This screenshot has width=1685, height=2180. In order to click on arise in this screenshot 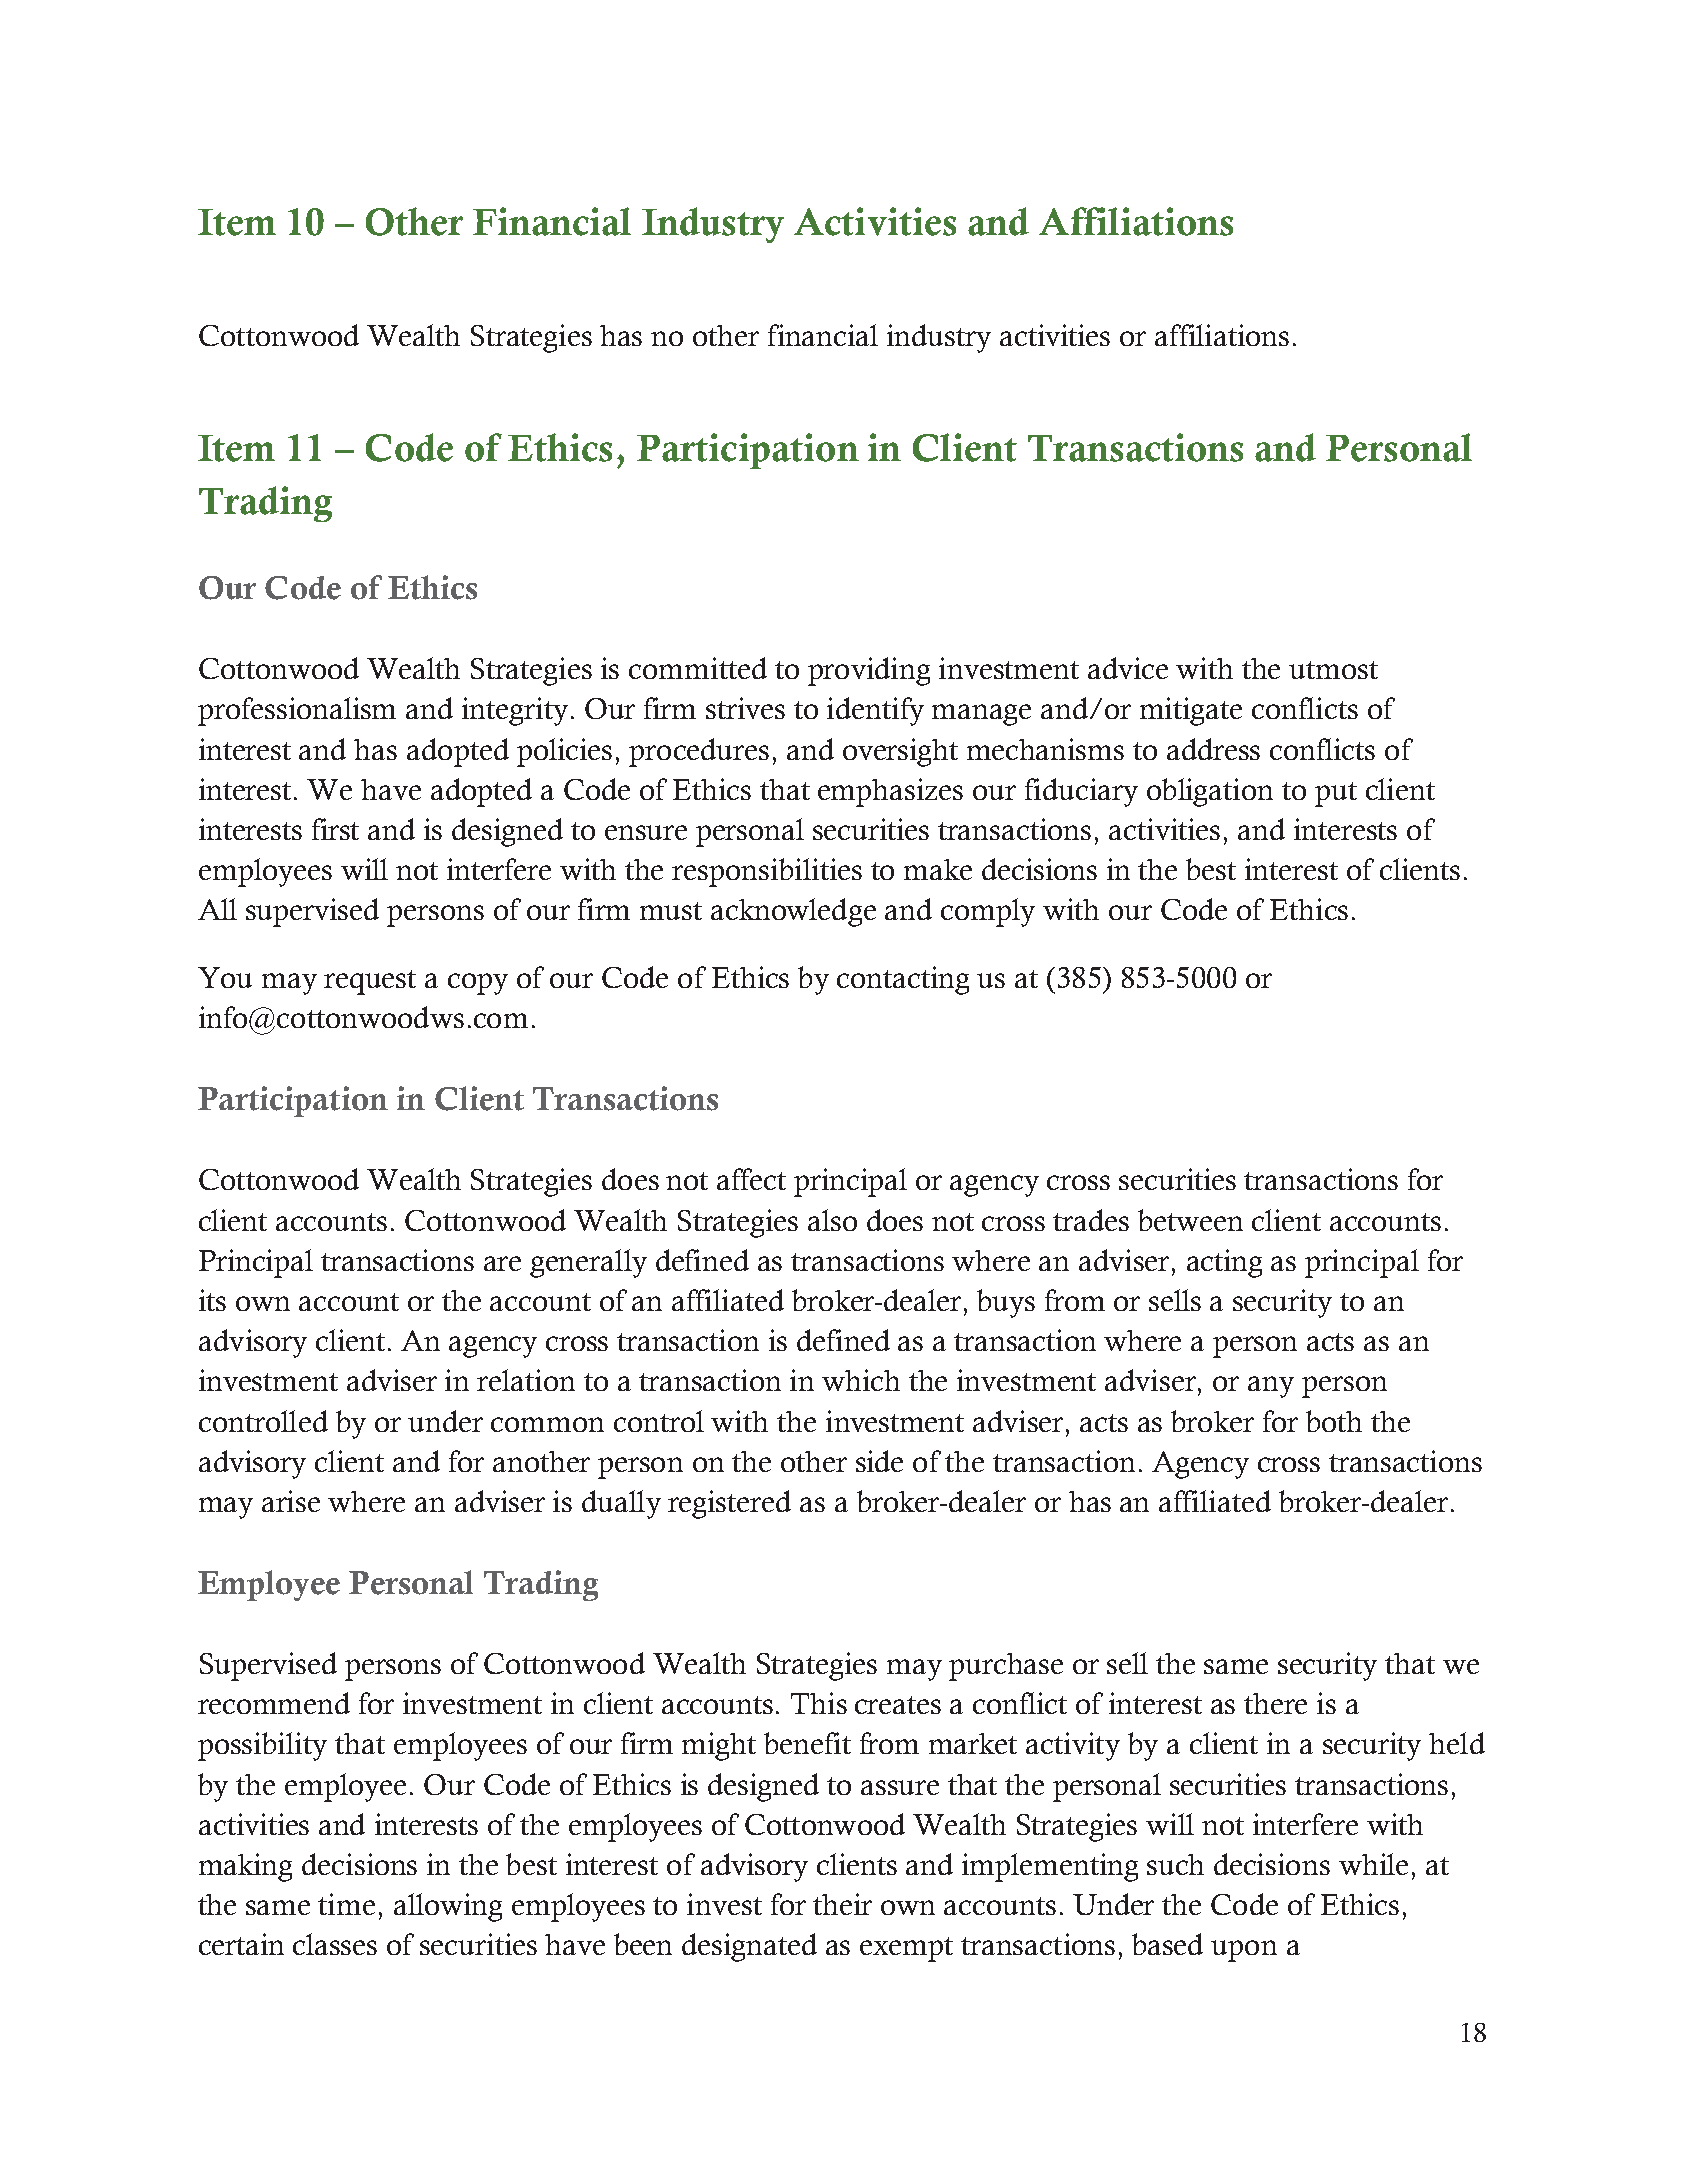, I will do `click(291, 1501)`.
